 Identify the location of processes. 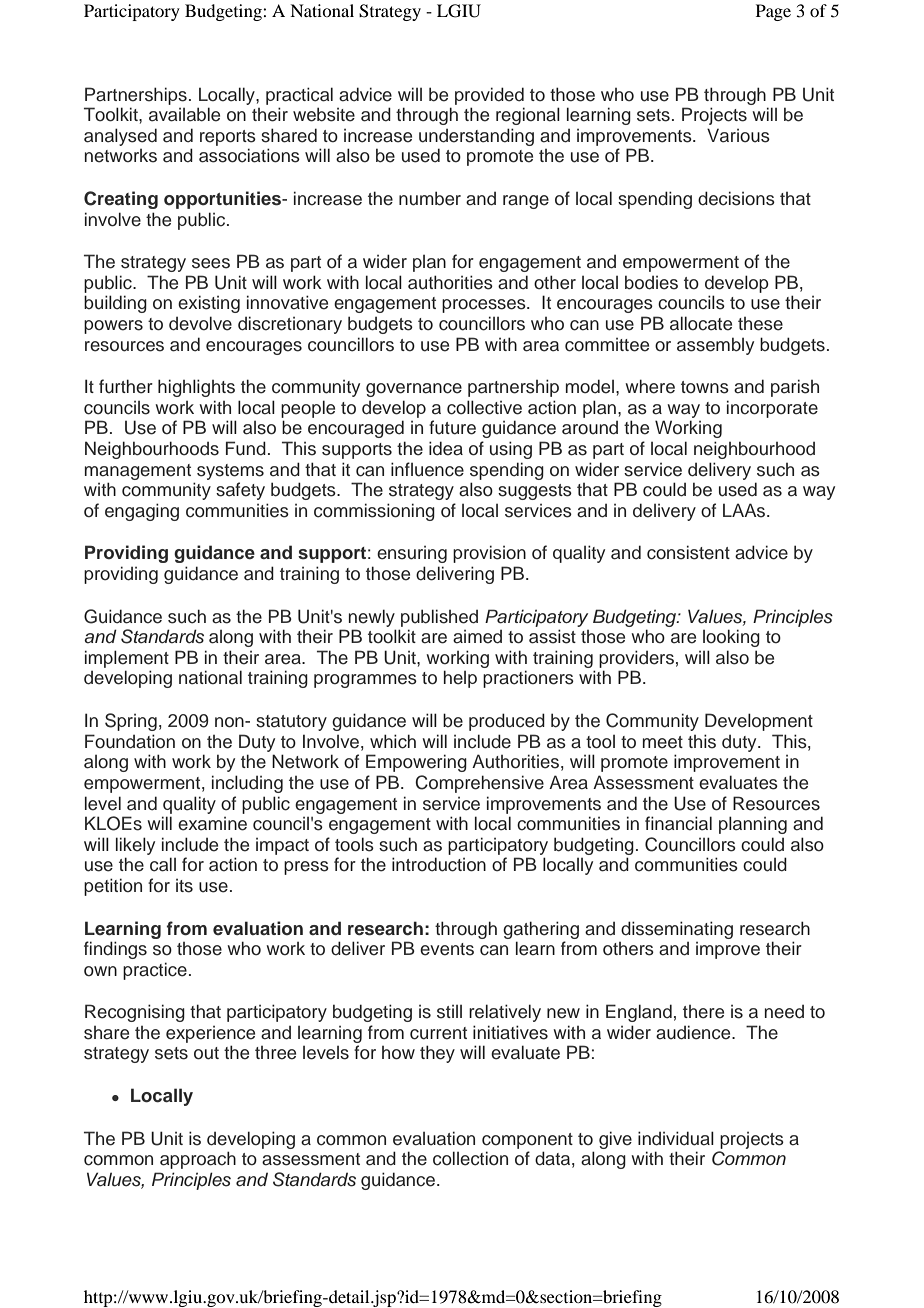
(485, 306).
